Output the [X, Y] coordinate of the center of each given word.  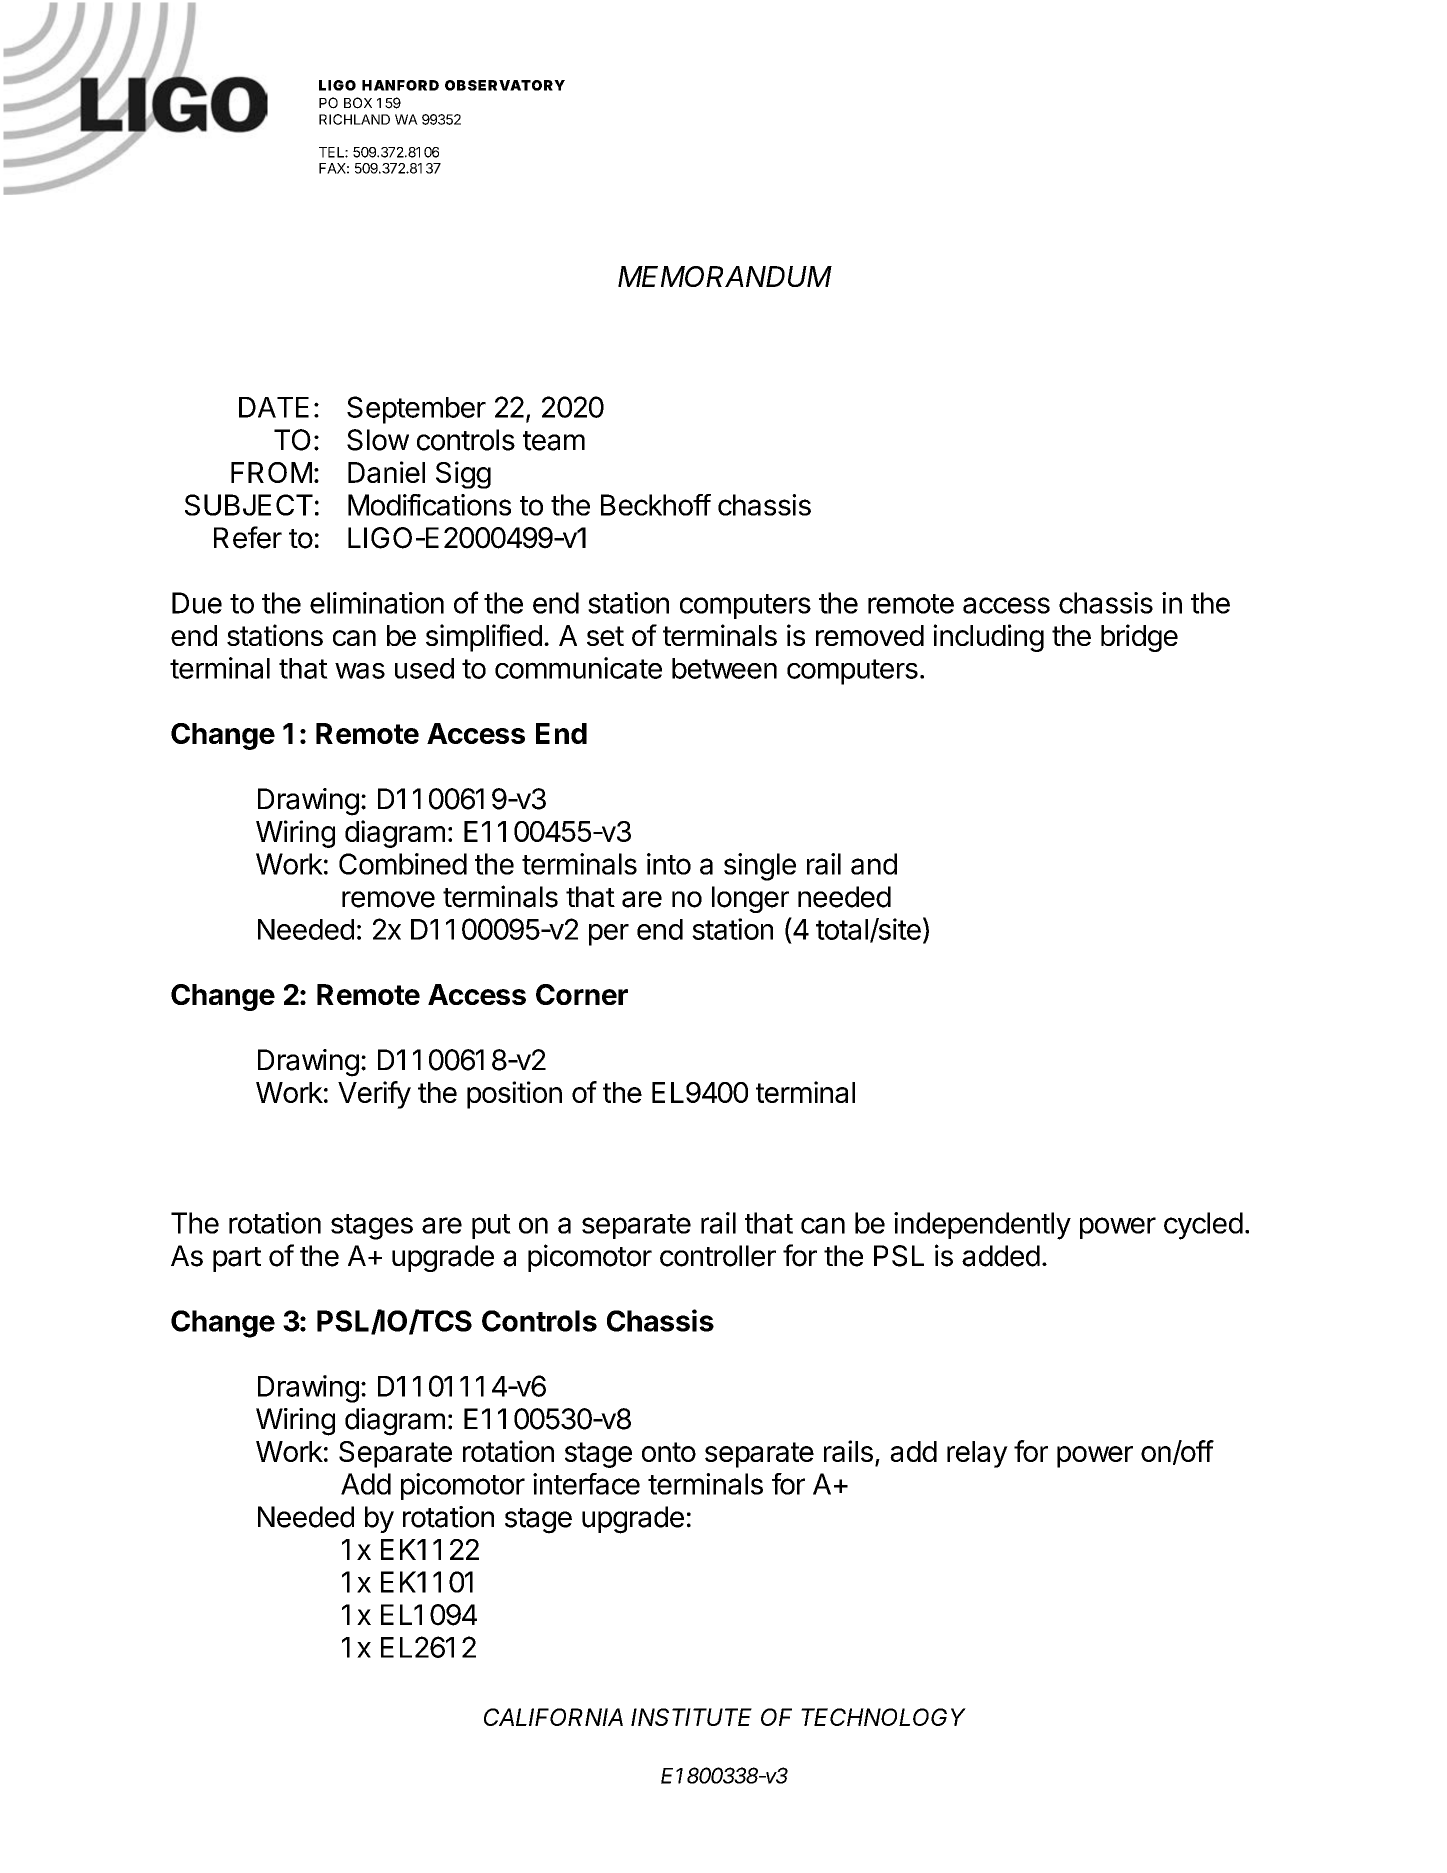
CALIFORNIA [553, 1717]
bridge [1139, 638]
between [724, 668]
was [360, 671]
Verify [374, 1095]
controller [718, 1256]
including [988, 638]
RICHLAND [354, 119]
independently [982, 1226]
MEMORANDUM [725, 276]
